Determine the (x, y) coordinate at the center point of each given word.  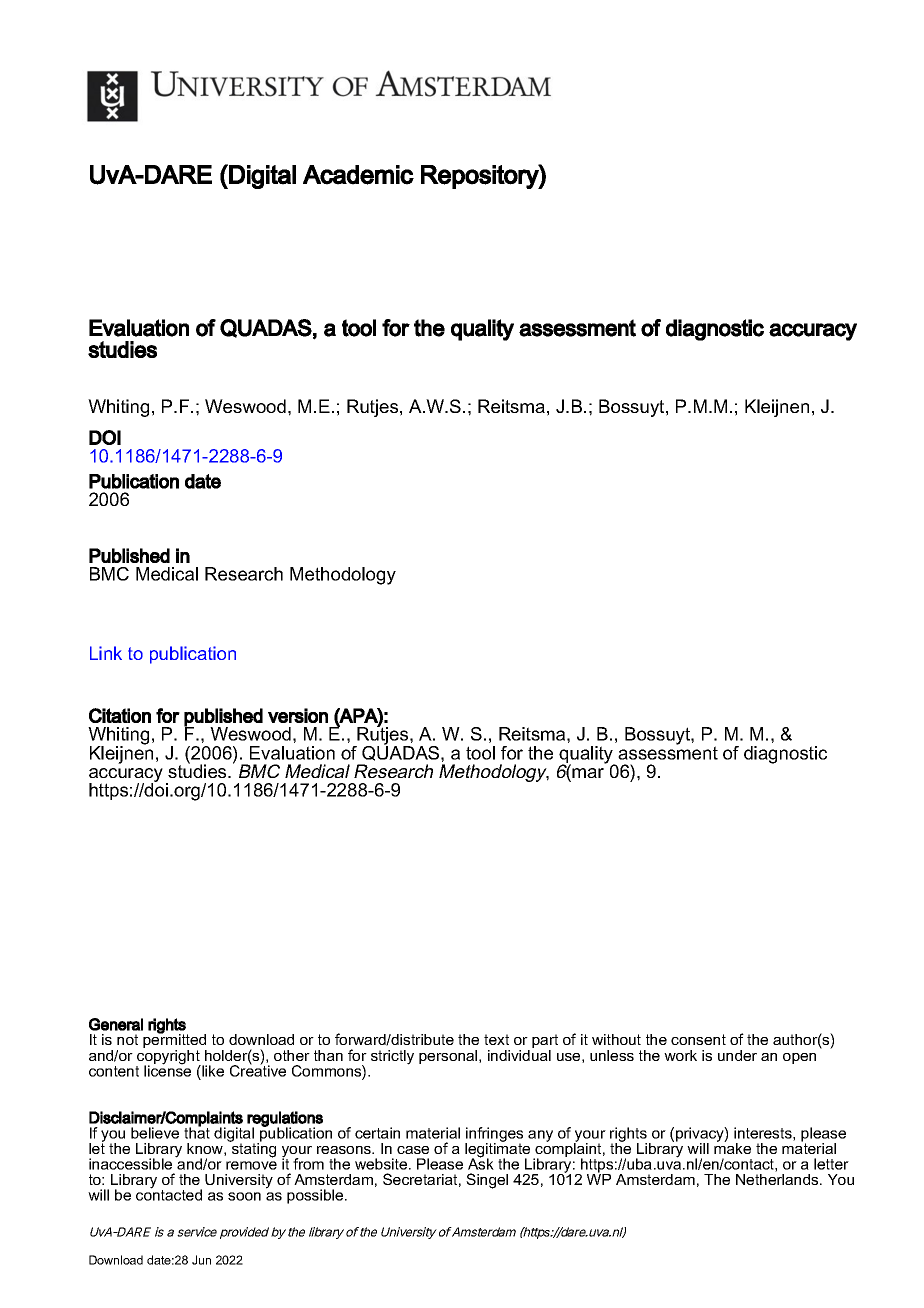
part (545, 1042)
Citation (120, 715)
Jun (201, 1260)
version (298, 715)
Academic (358, 175)
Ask (481, 1163)
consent (698, 1039)
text (496, 1039)
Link (106, 653)
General (116, 1024)
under (737, 1055)
